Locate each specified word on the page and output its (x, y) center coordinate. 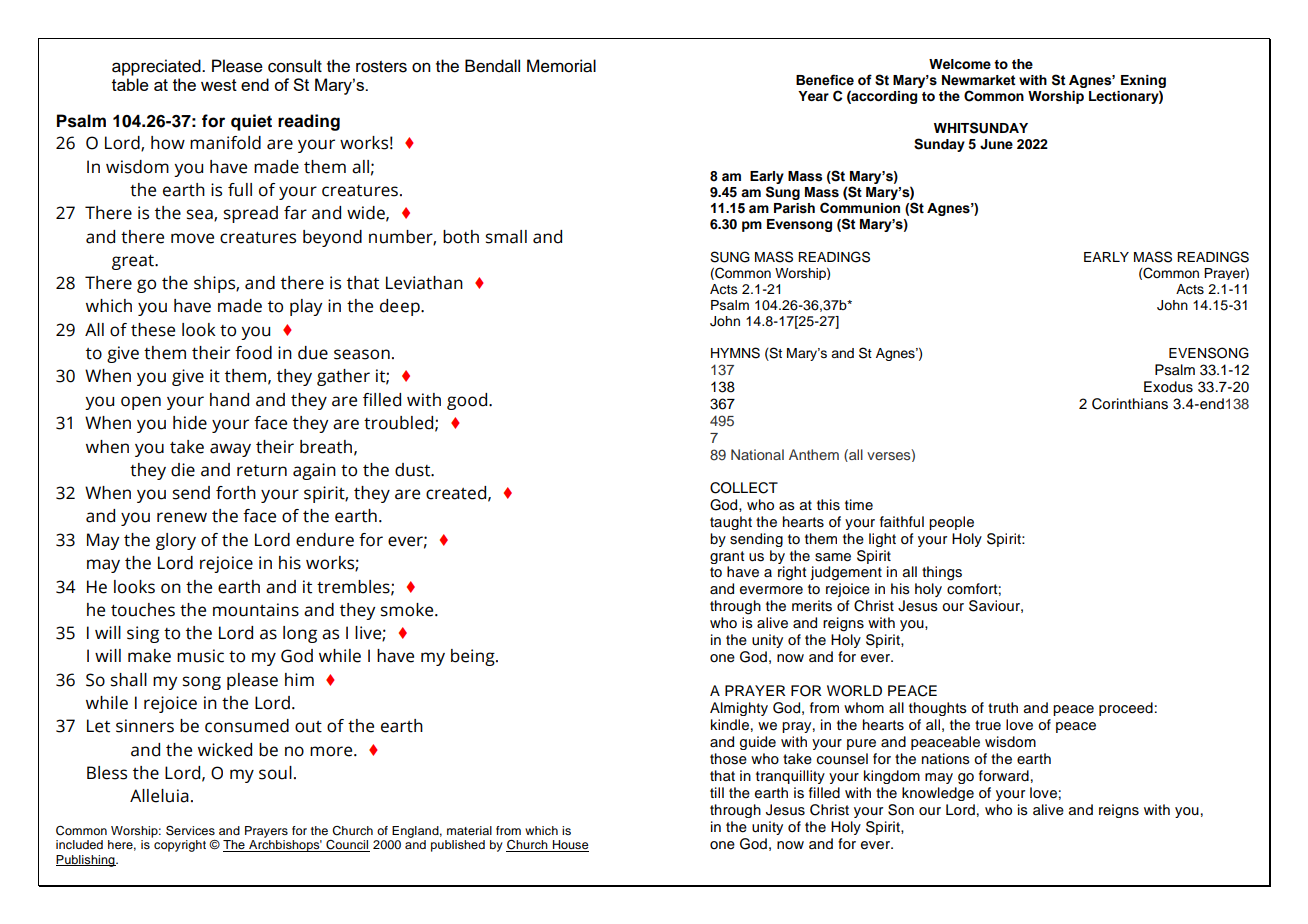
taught (731, 523)
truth (1003, 708)
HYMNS (735, 353)
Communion (860, 208)
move (192, 238)
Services (190, 830)
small (506, 237)
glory (176, 541)
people (951, 523)
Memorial (561, 66)
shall (129, 680)
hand (229, 400)
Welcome (960, 64)
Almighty (739, 709)
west (219, 85)
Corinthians (1130, 404)
